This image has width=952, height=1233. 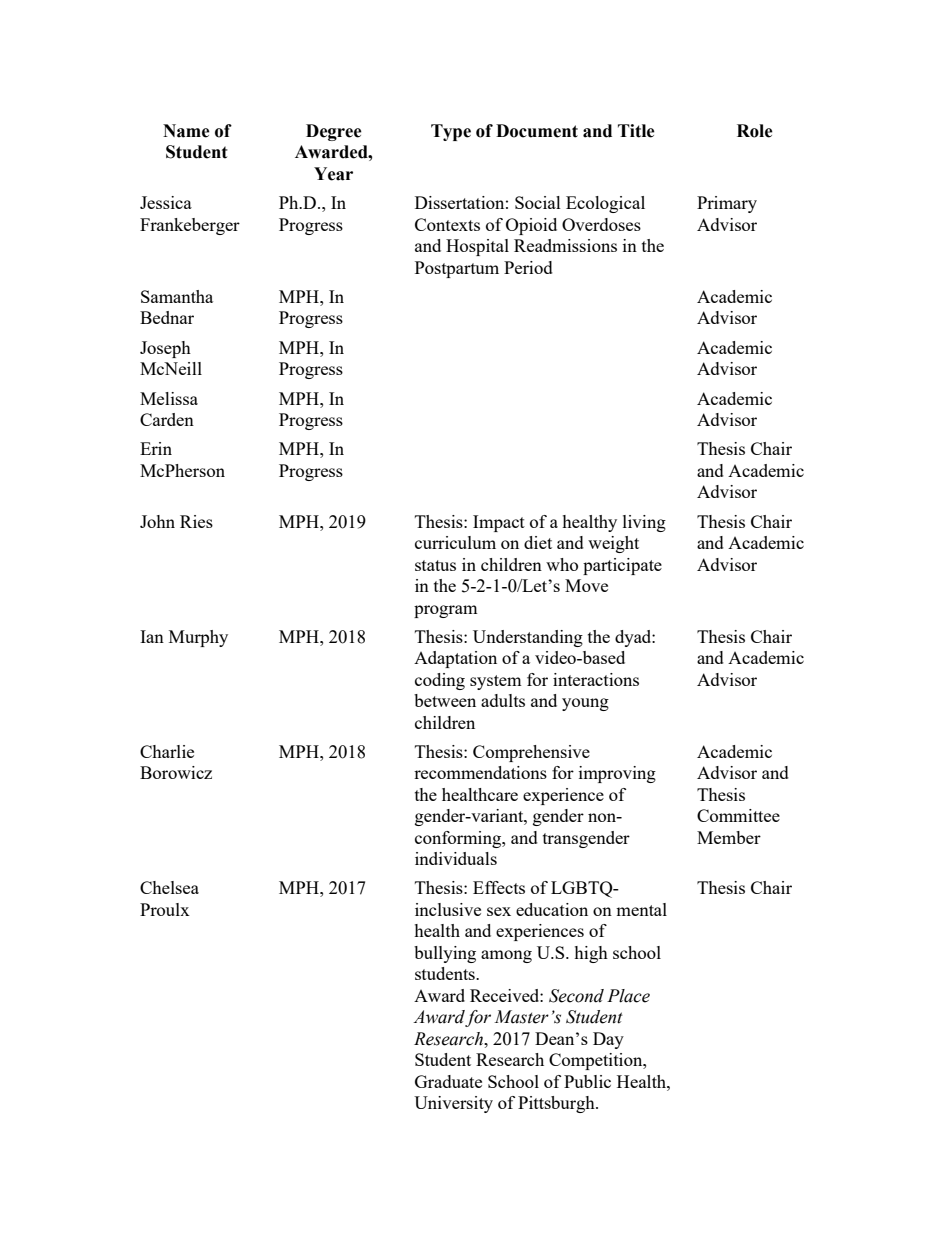 What do you see at coordinates (608, 1040) in the image?
I see `Day` at bounding box center [608, 1040].
